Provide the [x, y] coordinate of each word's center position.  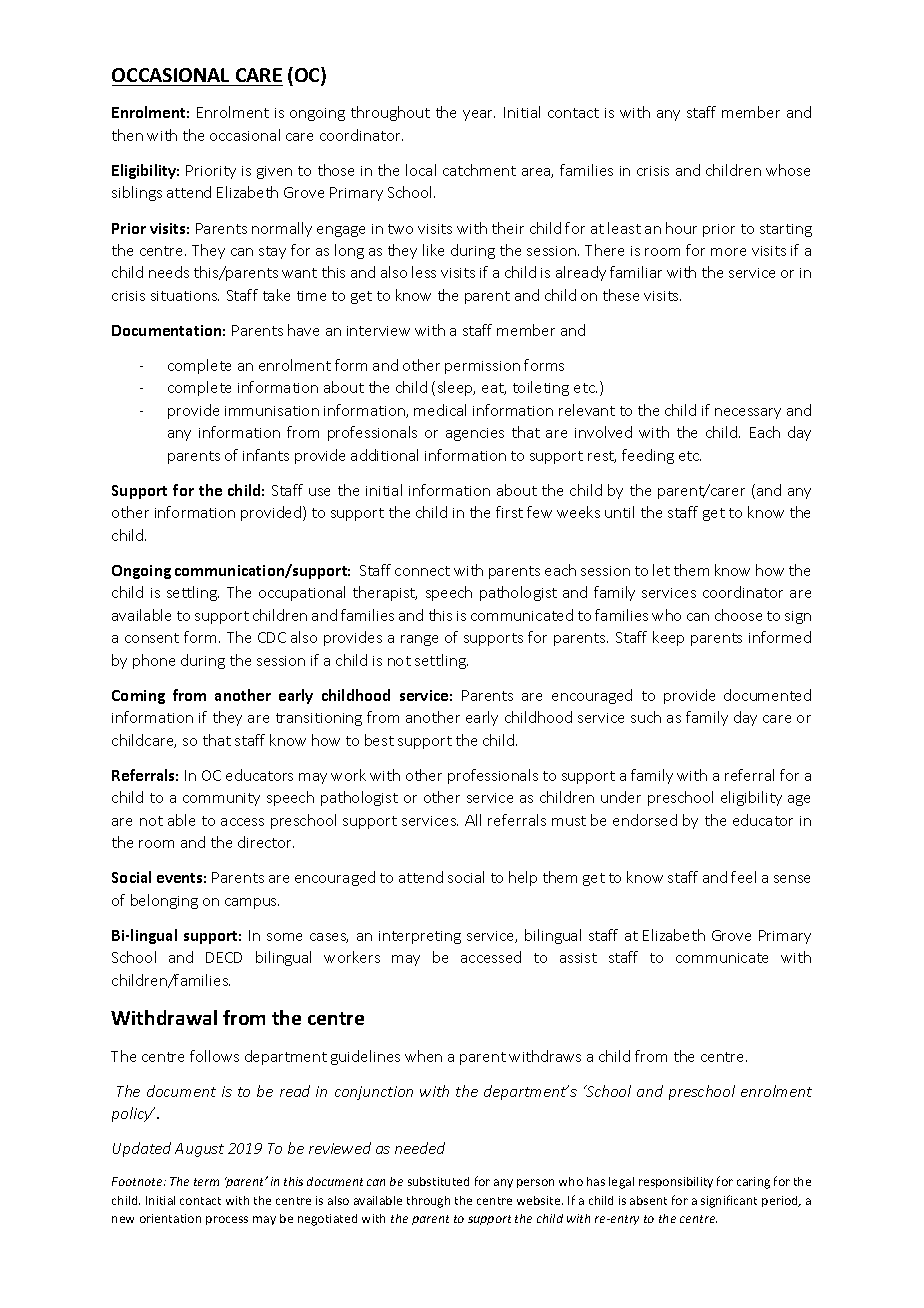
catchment [479, 170]
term [206, 1182]
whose [788, 170]
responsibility [676, 1182]
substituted [438, 1181]
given [274, 172]
